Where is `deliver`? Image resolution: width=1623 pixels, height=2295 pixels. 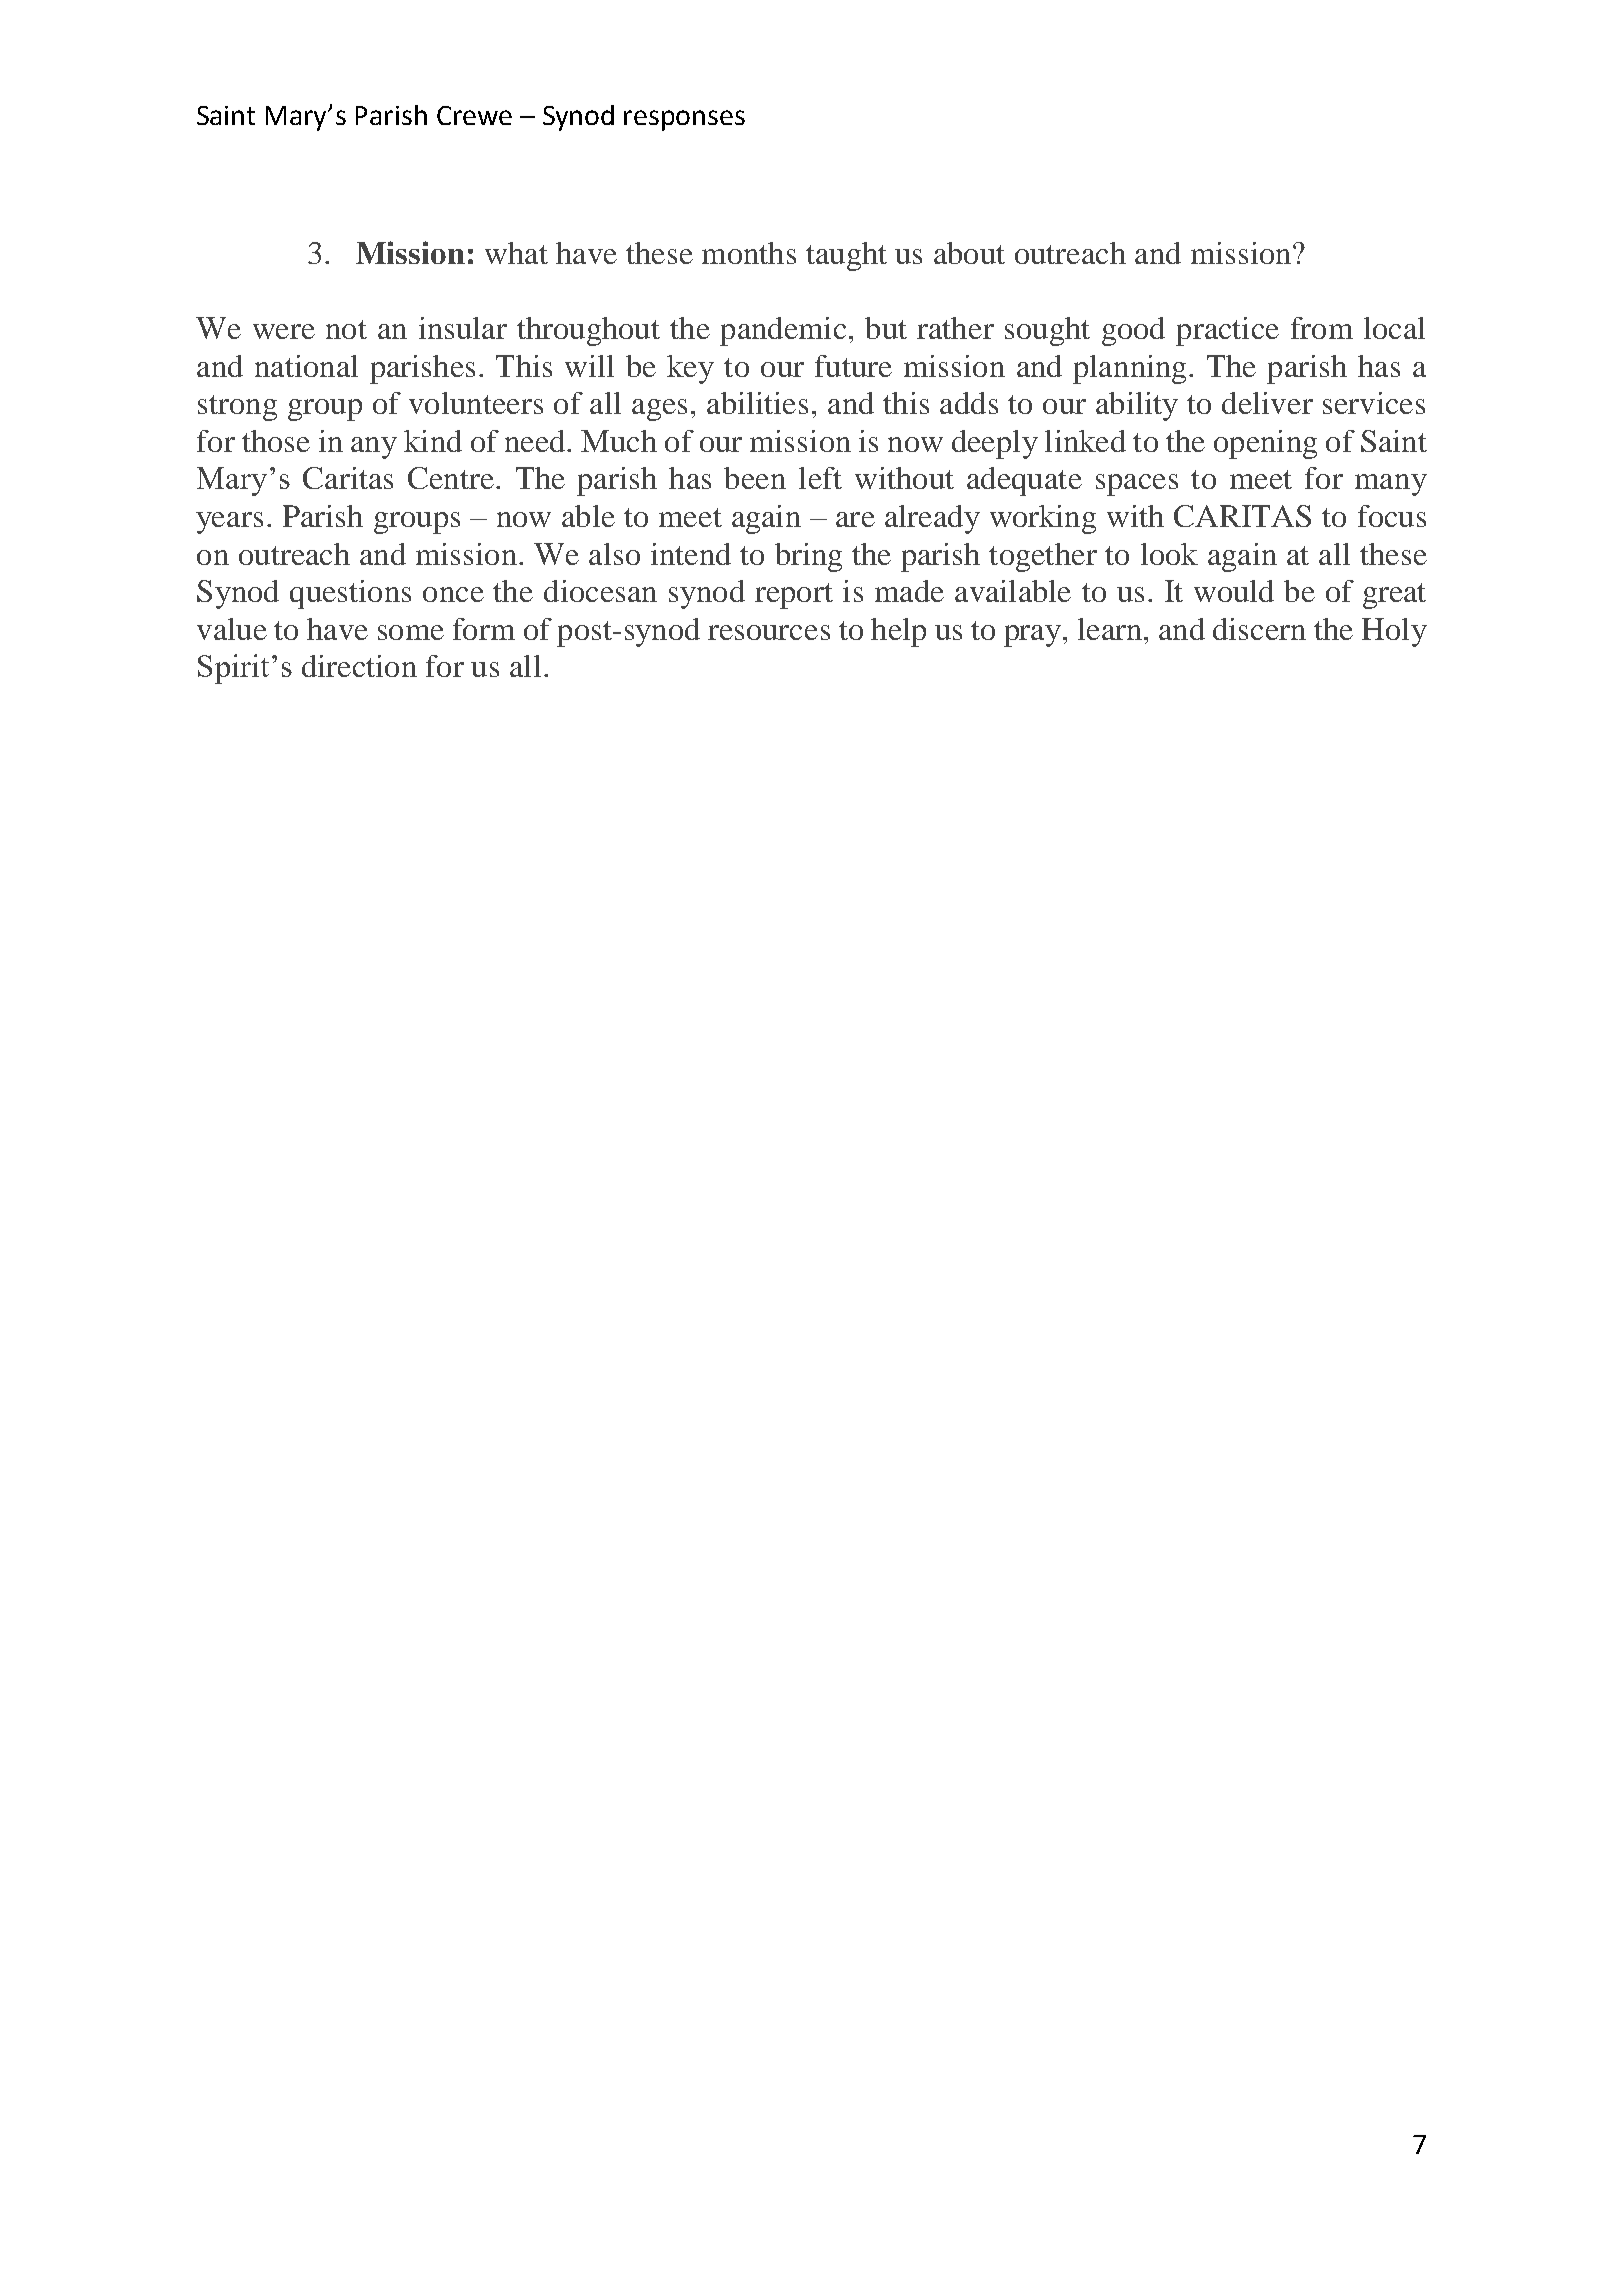 deliver is located at coordinates (1267, 403).
